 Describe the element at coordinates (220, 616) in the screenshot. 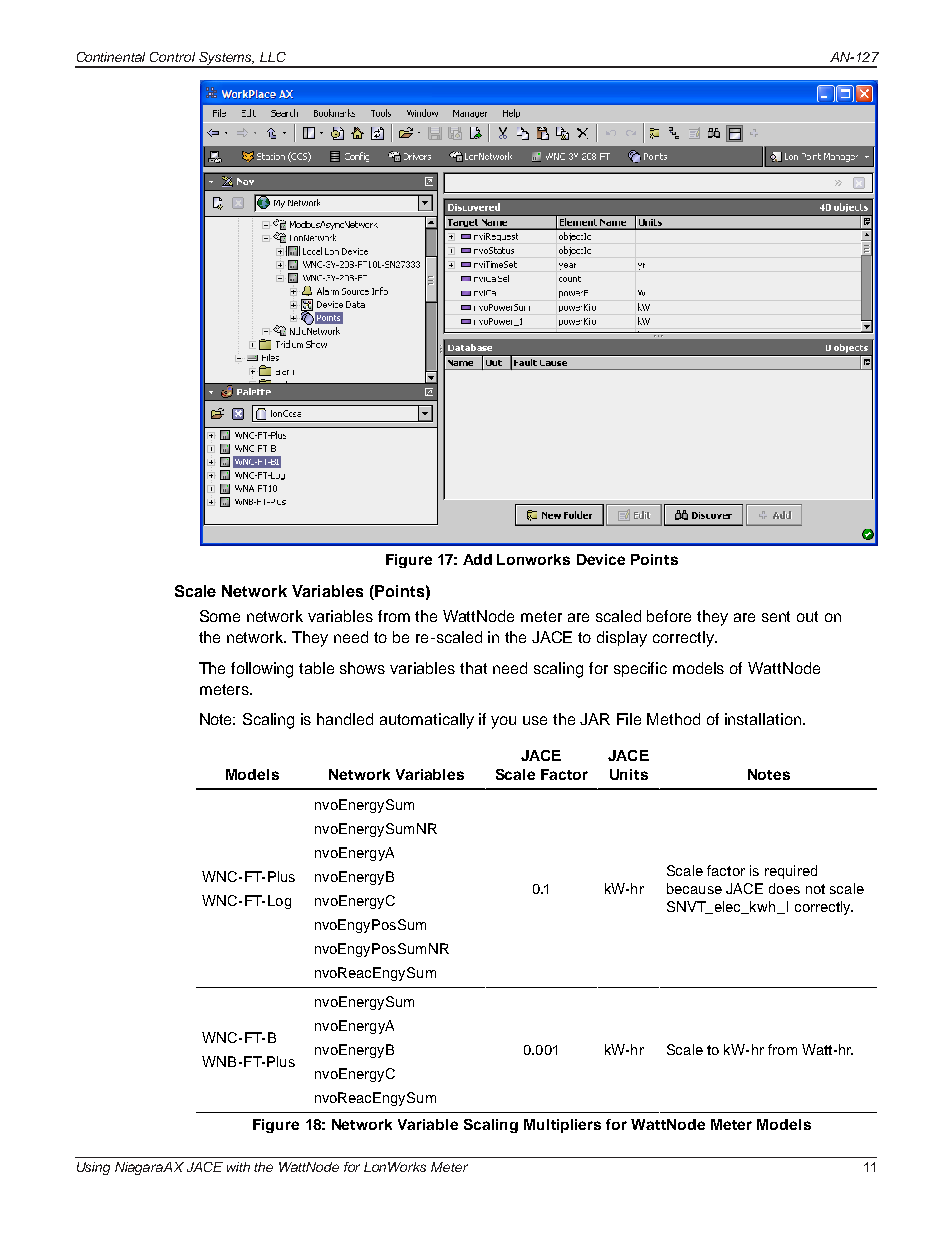

I see `Some` at that location.
